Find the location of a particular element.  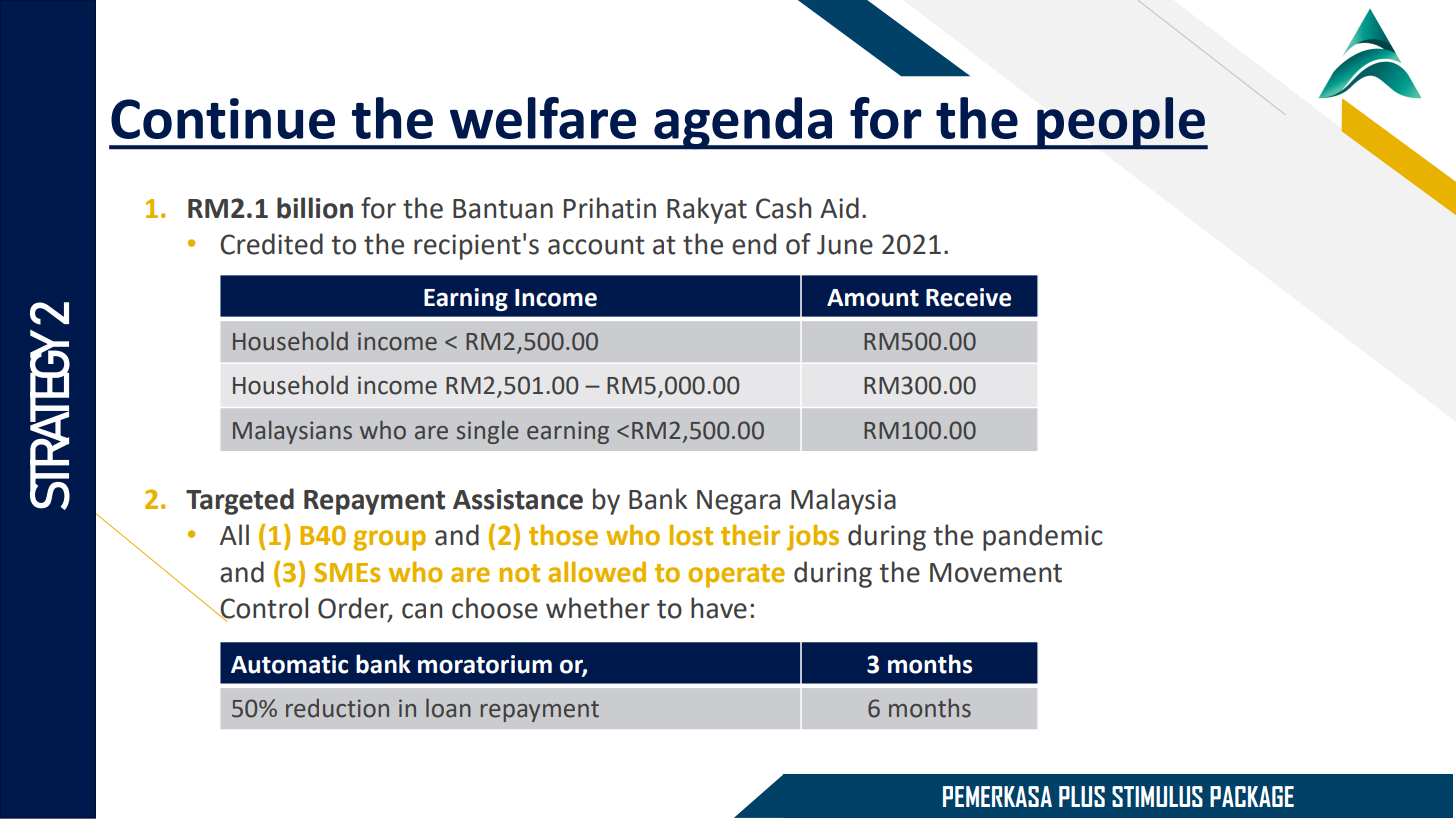

STIMULUS is located at coordinates (1157, 796).
